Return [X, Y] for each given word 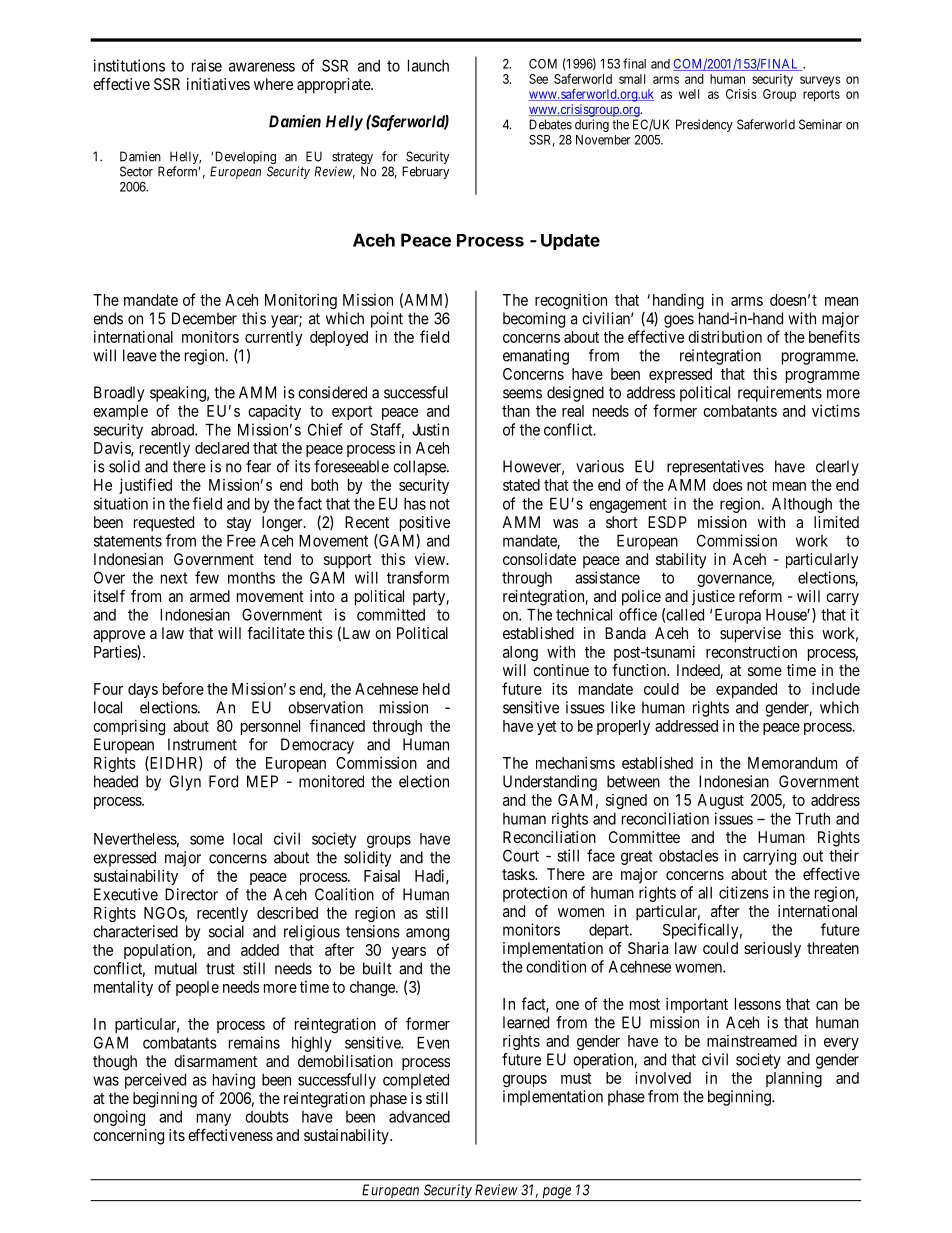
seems [522, 394]
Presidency [704, 125]
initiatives [218, 84]
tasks [519, 874]
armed [210, 596]
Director [191, 894]
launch [428, 65]
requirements [780, 394]
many [214, 1119]
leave [140, 355]
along [520, 653]
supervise [750, 635]
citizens [744, 892]
